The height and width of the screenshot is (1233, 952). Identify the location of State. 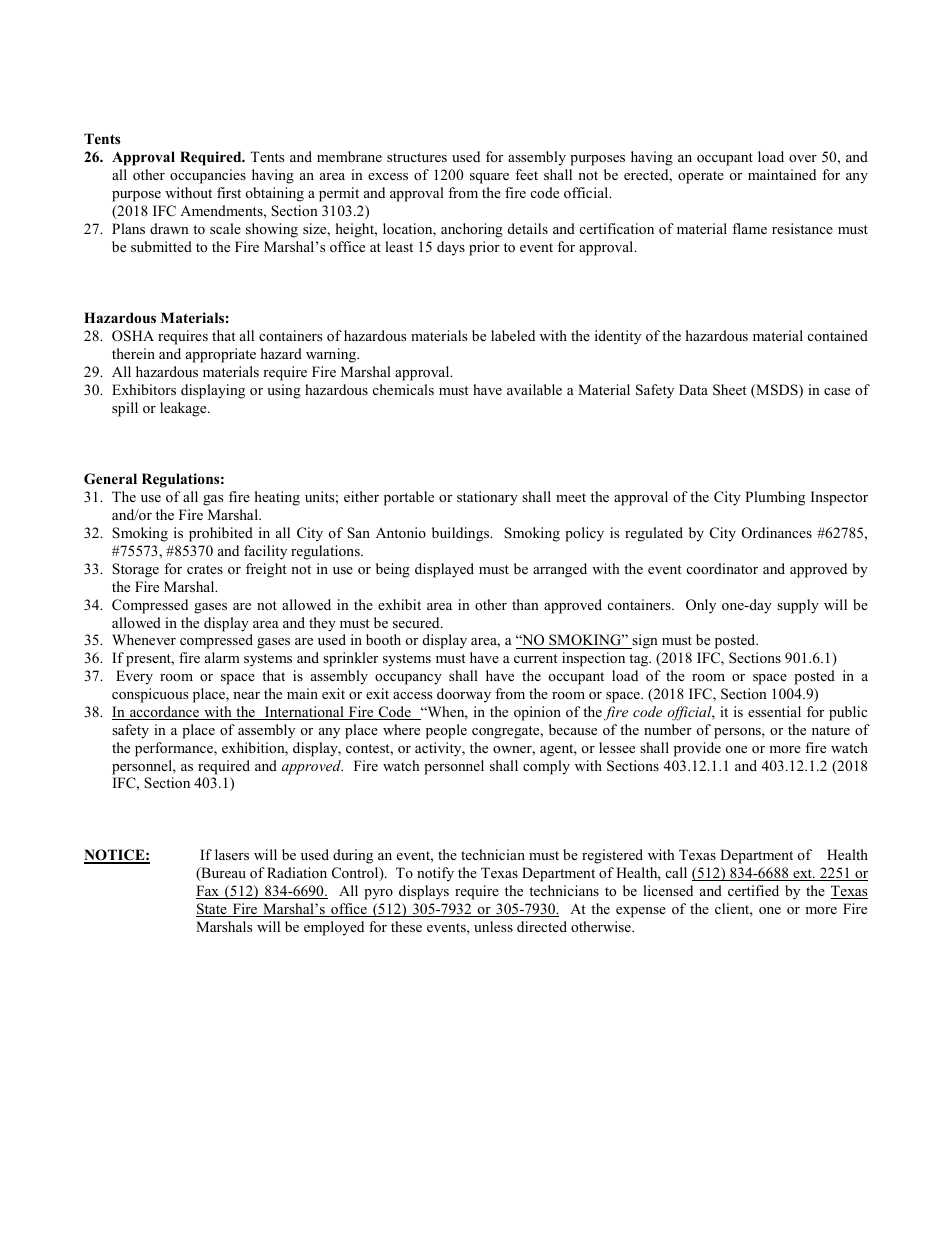
(212, 910).
